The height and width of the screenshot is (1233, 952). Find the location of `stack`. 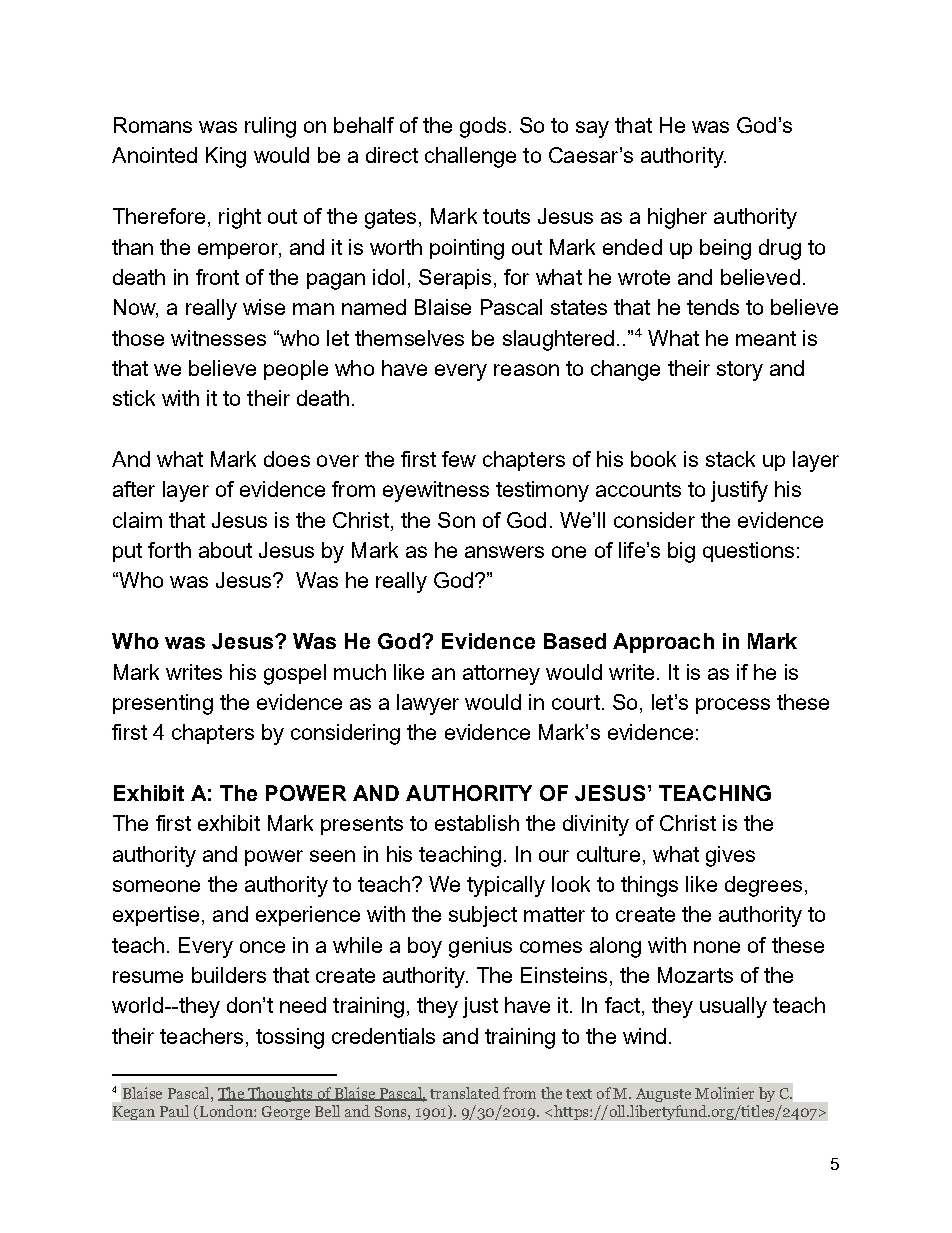

stack is located at coordinates (730, 459).
